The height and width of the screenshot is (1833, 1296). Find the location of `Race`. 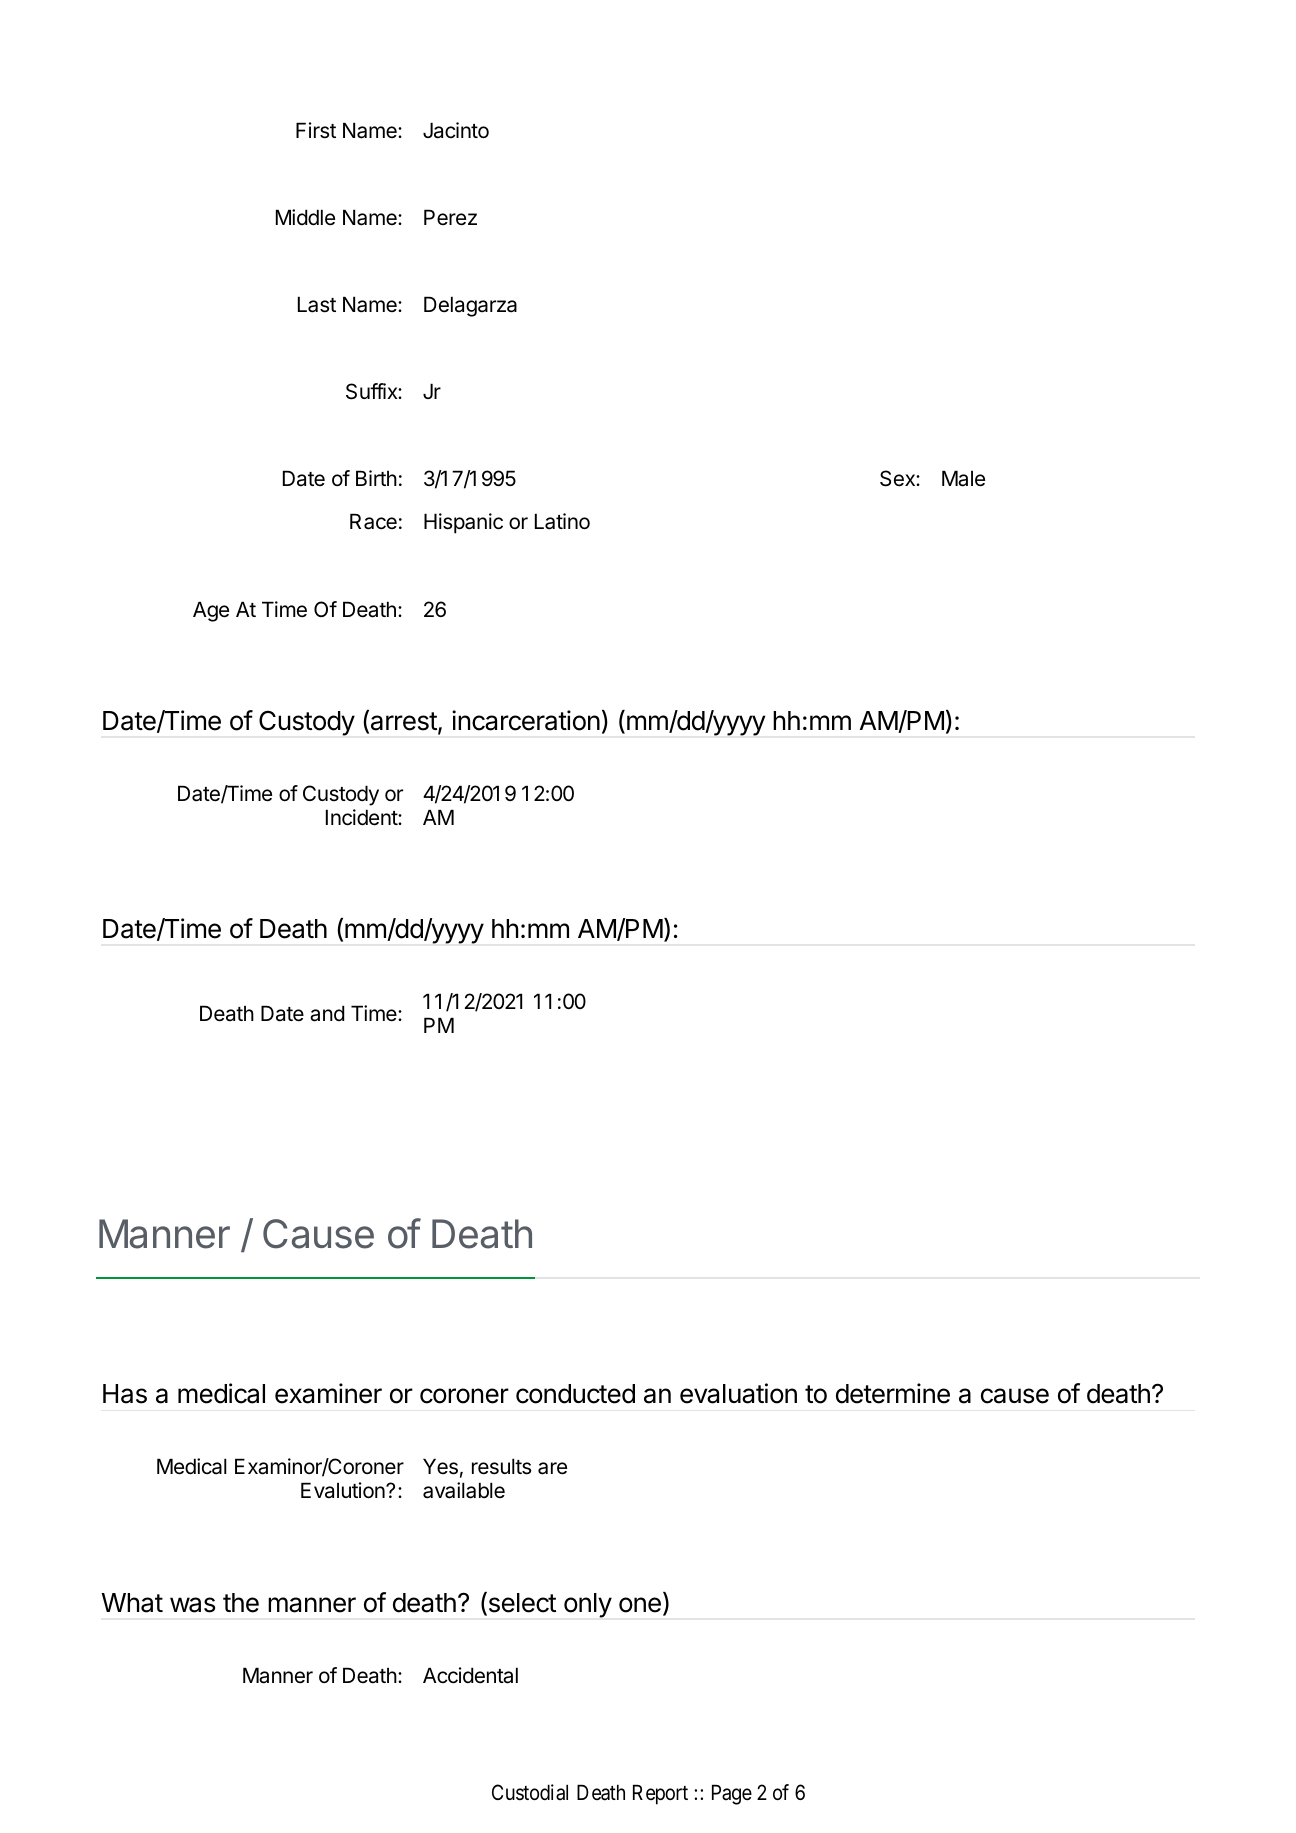

Race is located at coordinates (373, 521).
